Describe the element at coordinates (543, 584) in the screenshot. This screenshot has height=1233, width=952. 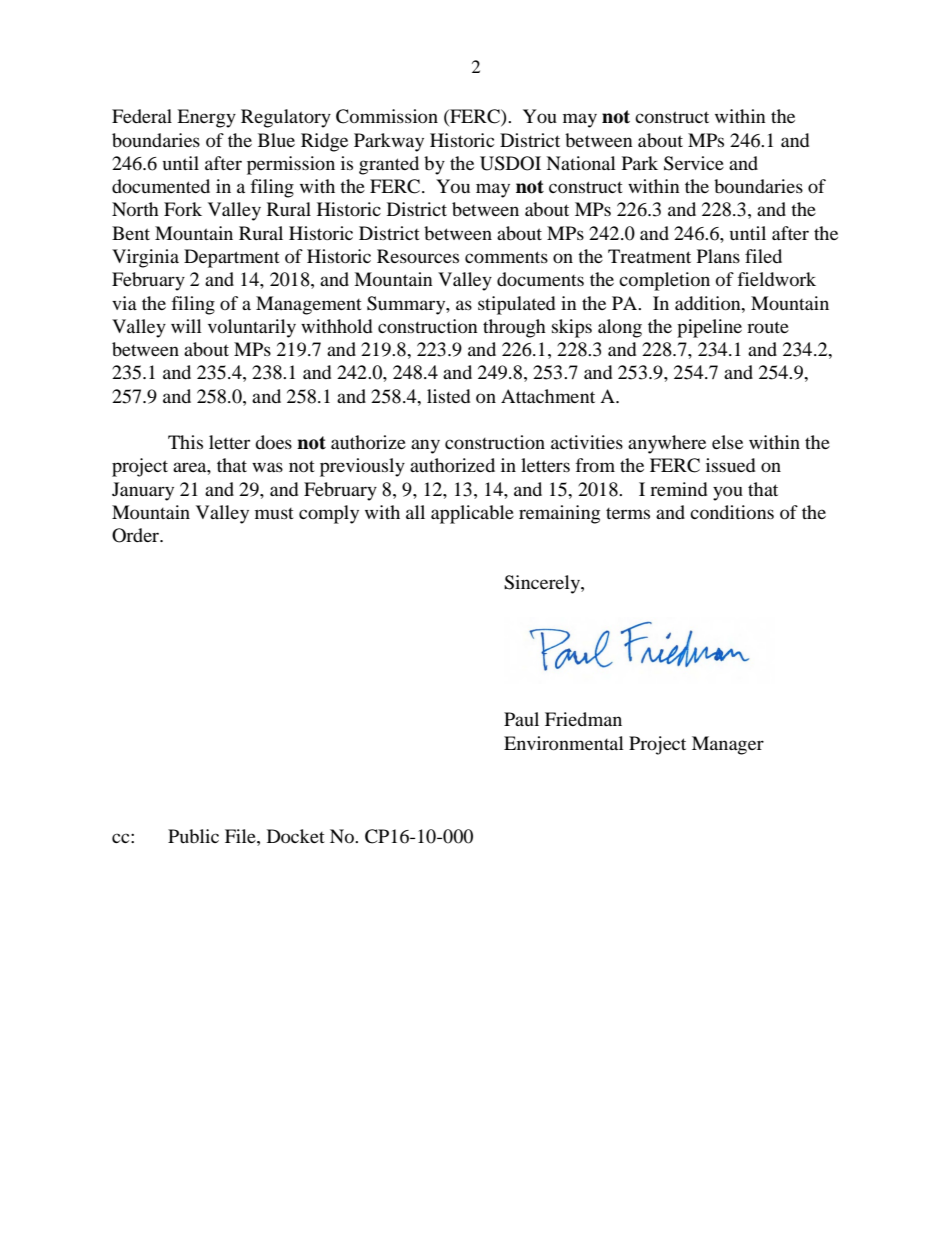
I see `Sincerely` at that location.
